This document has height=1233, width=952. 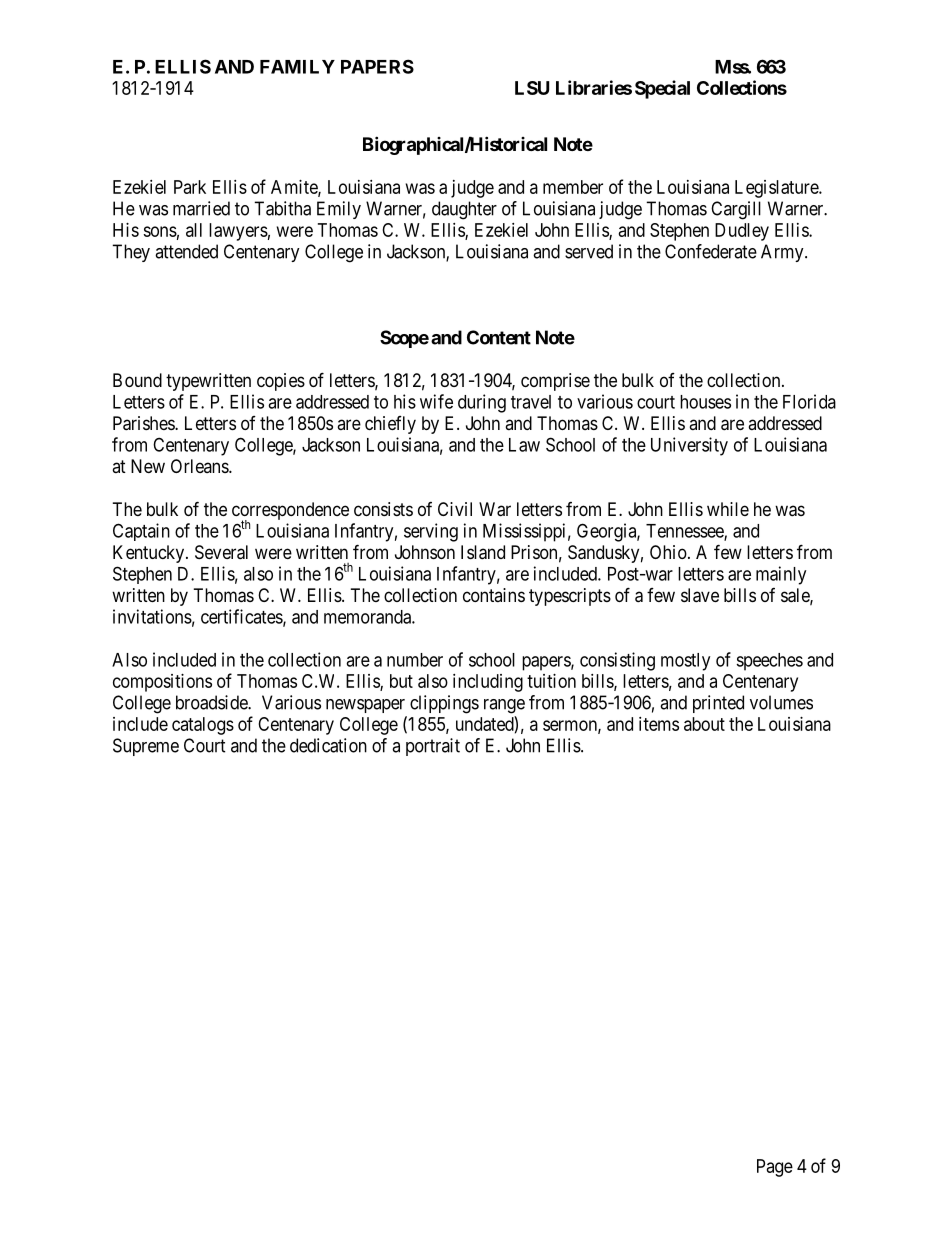 What do you see at coordinates (146, 747) in the document?
I see `Supreme` at bounding box center [146, 747].
